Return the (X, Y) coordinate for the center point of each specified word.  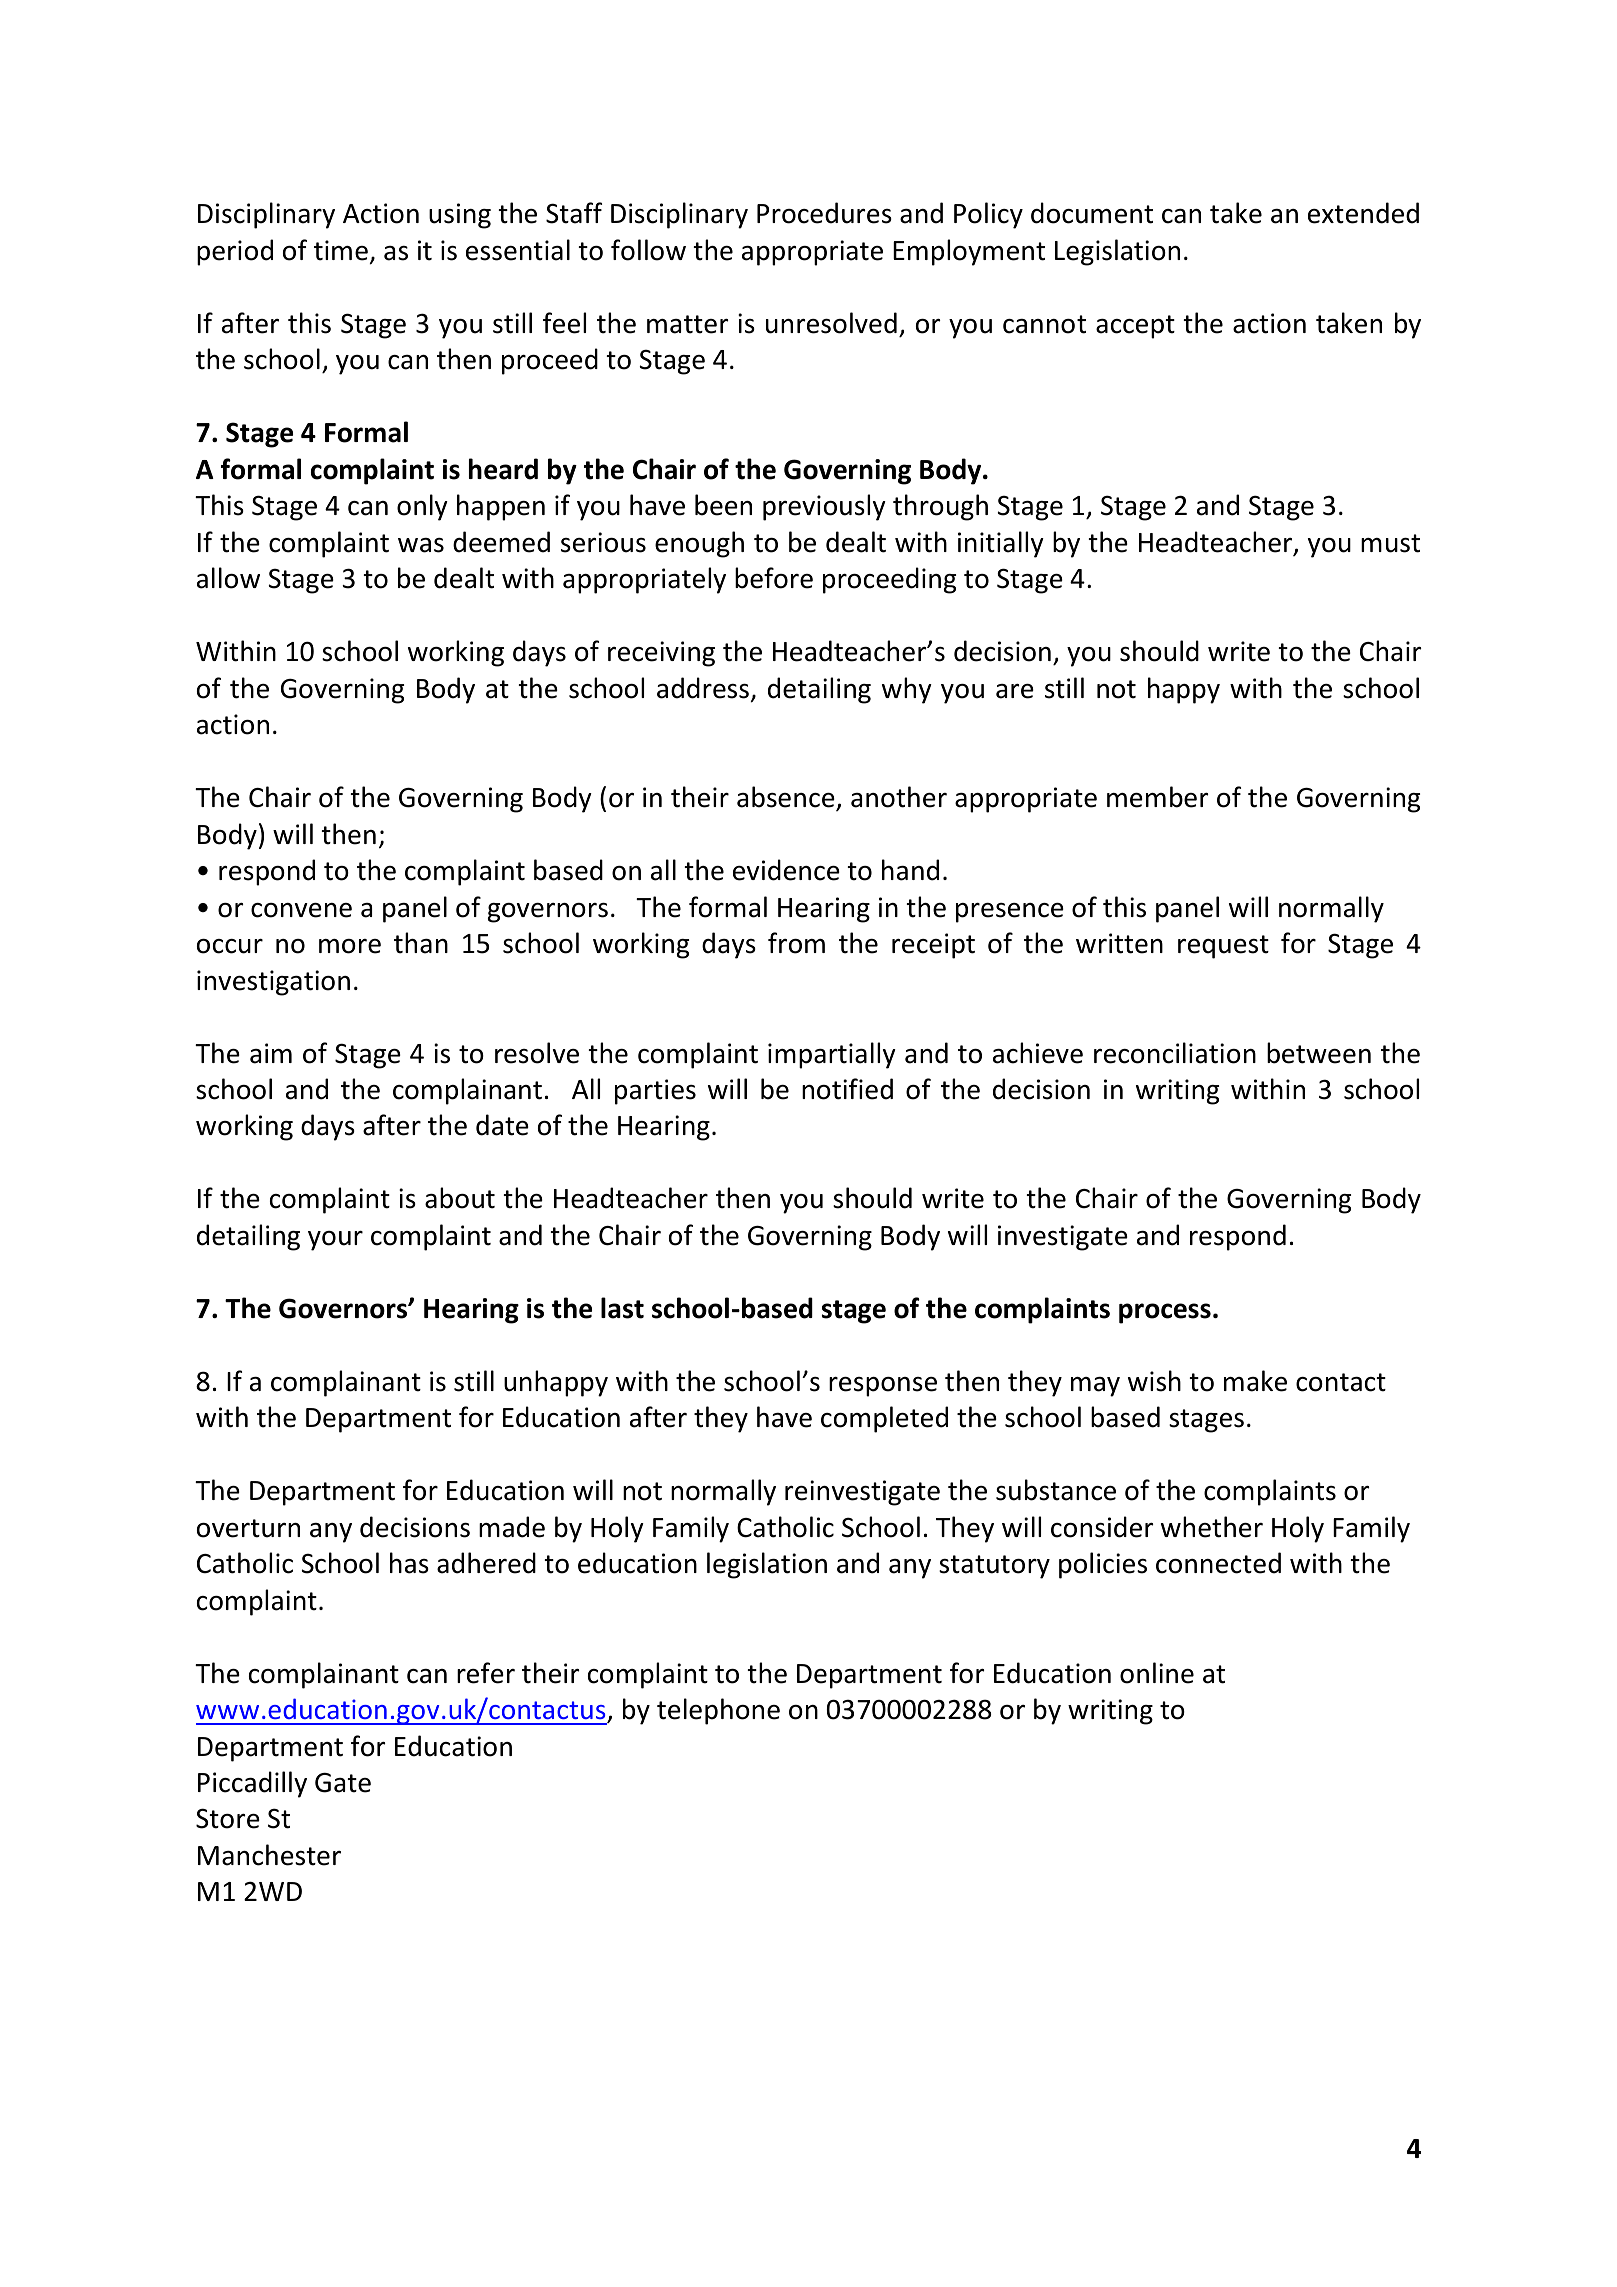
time (341, 250)
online (1157, 1673)
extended (1363, 213)
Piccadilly (252, 1784)
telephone (718, 1711)
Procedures (824, 213)
